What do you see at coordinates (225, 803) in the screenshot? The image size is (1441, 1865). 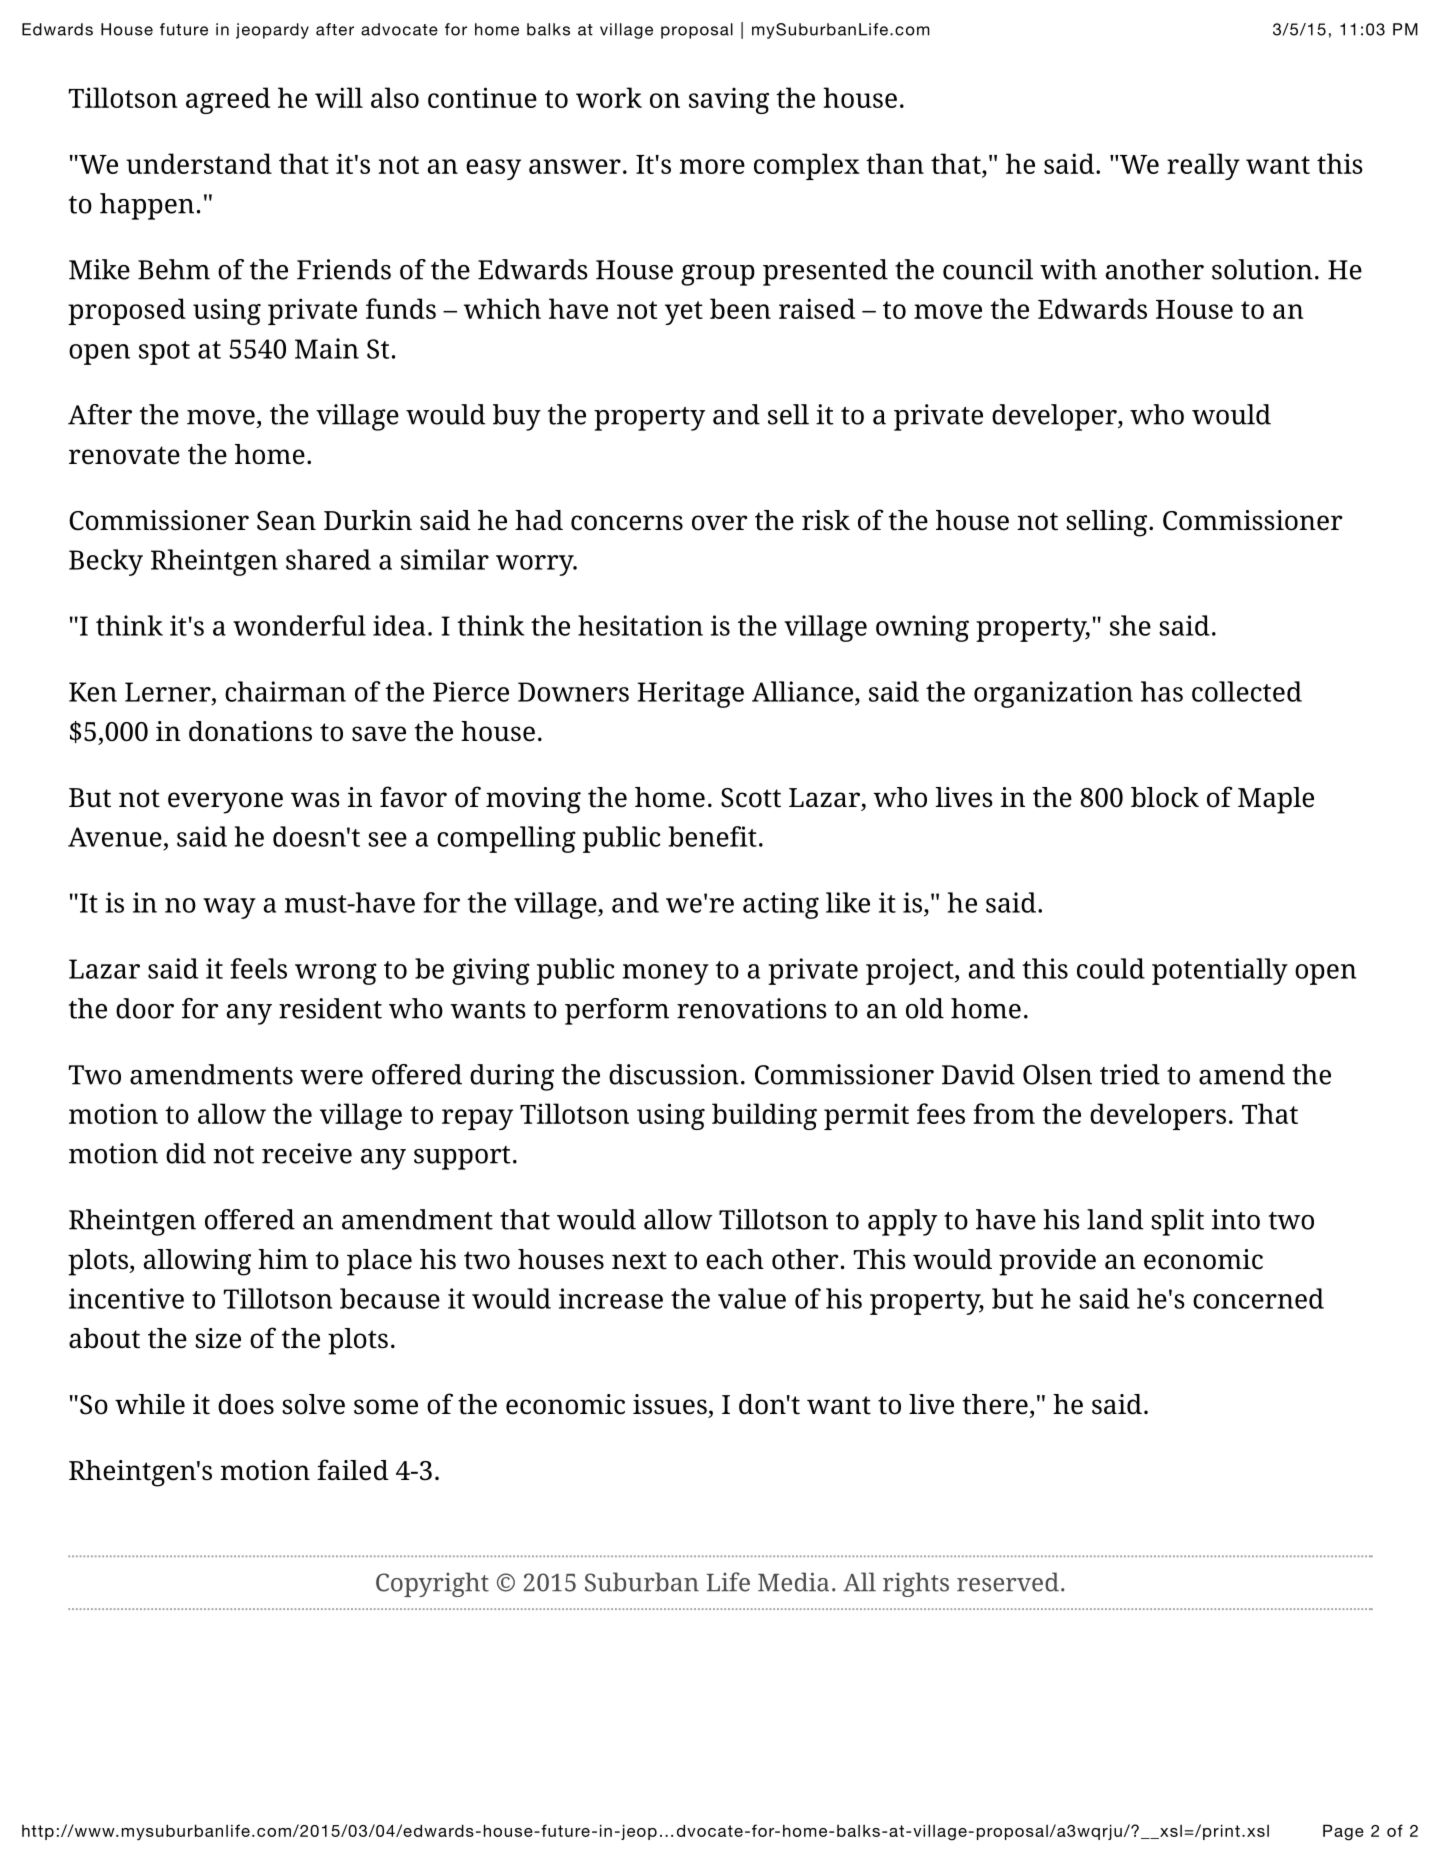 I see `everyone` at bounding box center [225, 803].
